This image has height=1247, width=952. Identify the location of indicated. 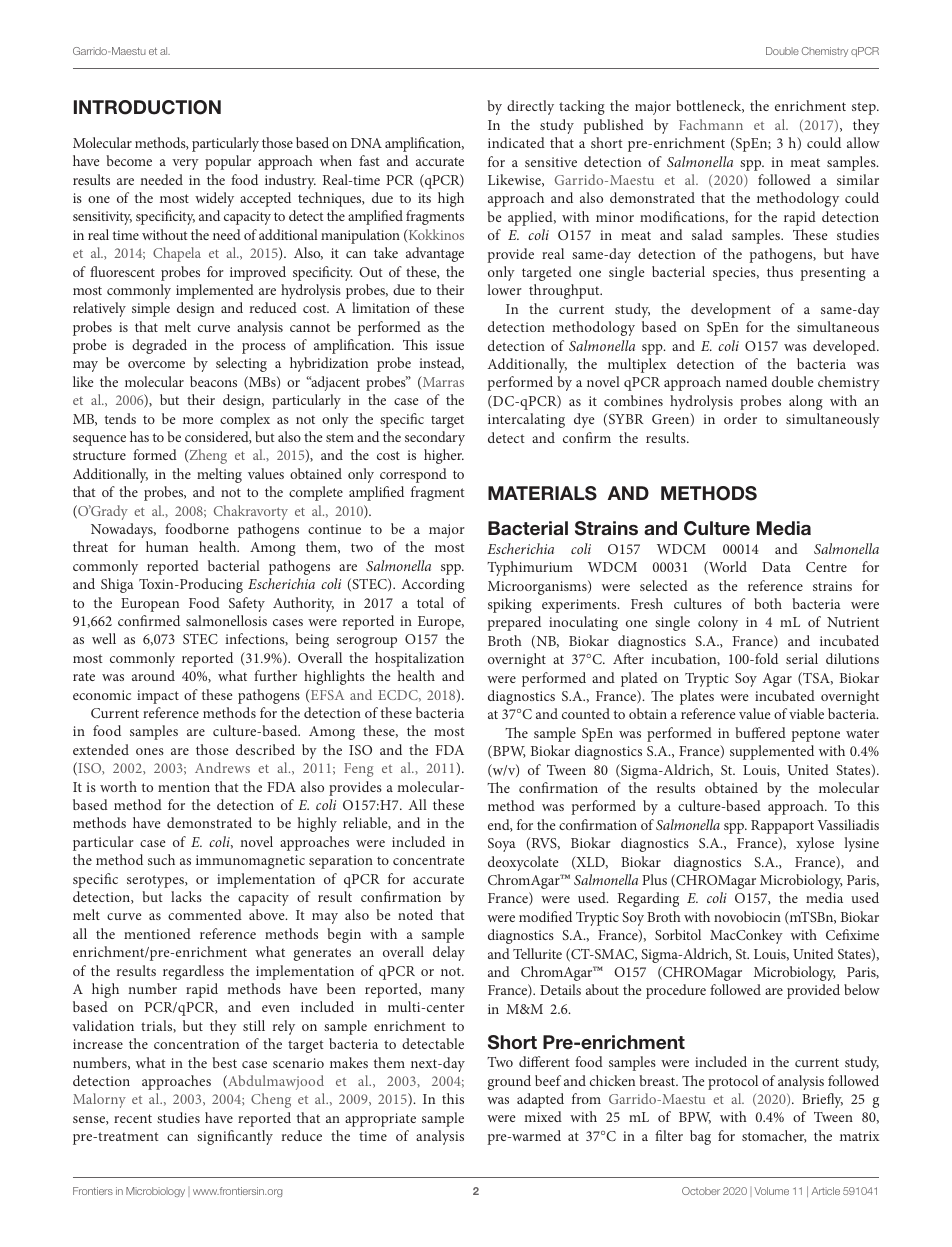
(516, 142).
